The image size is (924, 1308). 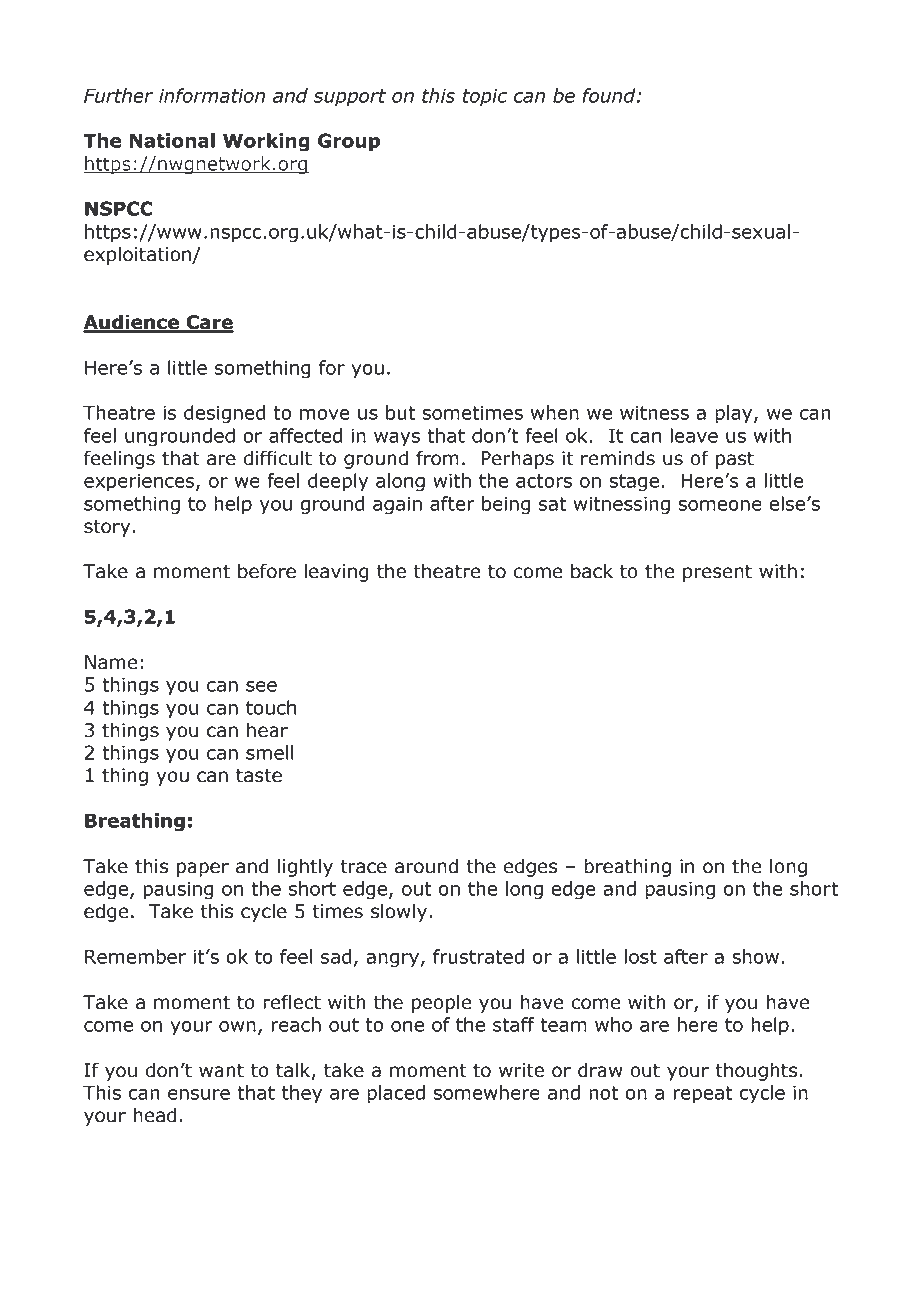 I want to click on Group, so click(x=349, y=142).
